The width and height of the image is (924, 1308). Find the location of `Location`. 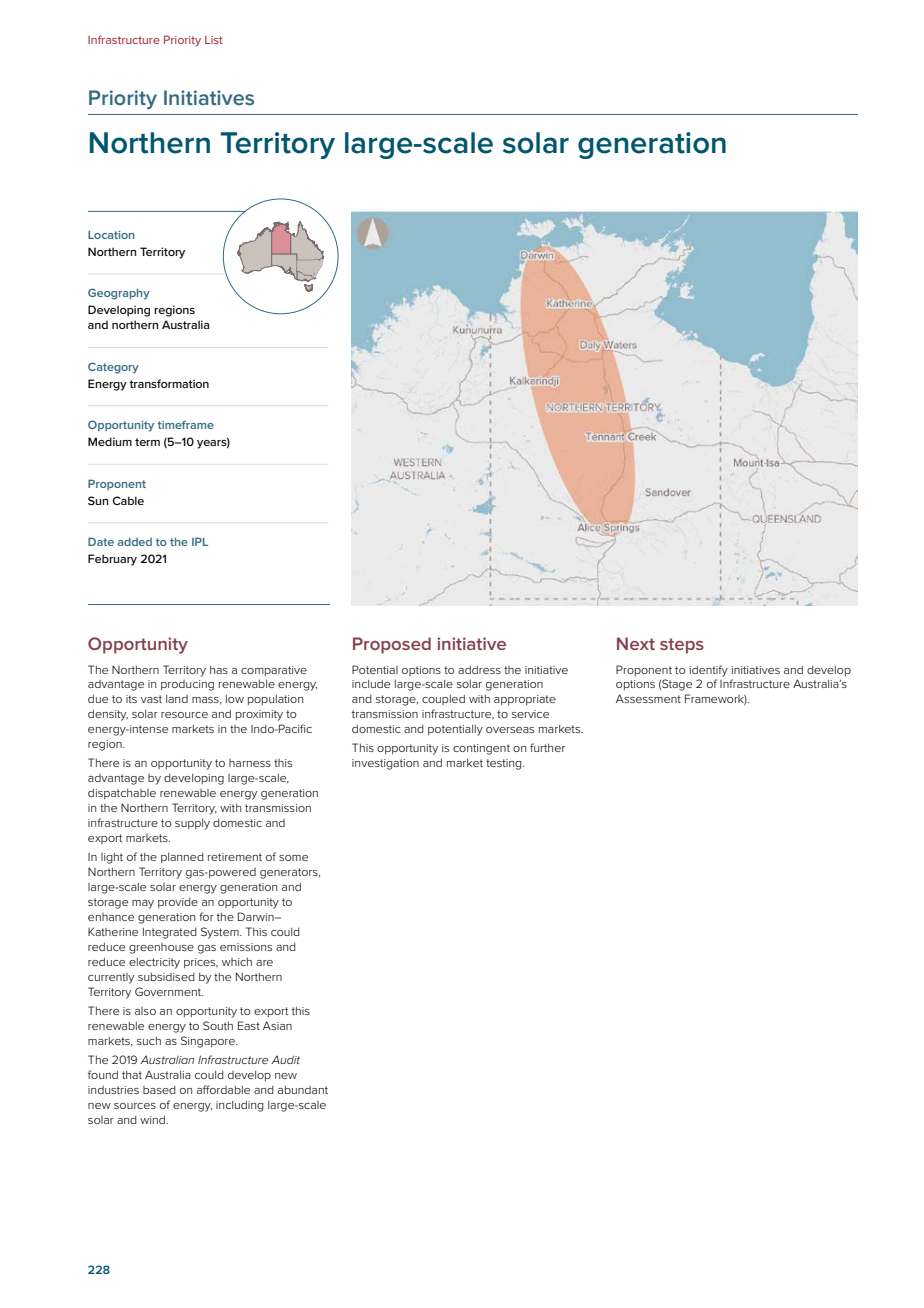

Location is located at coordinates (111, 235).
